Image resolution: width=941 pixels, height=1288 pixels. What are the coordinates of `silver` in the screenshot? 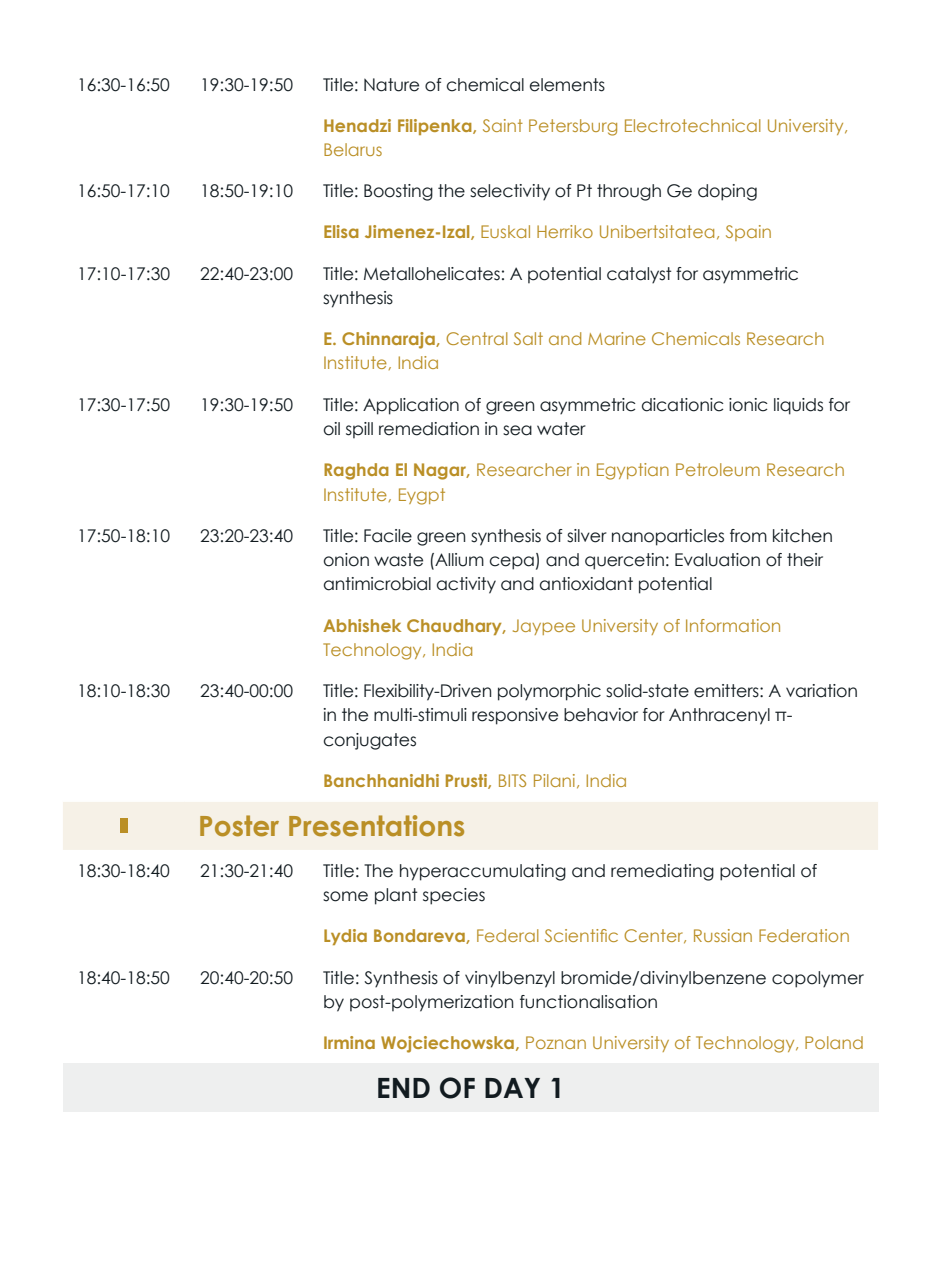 It's located at (587, 536).
